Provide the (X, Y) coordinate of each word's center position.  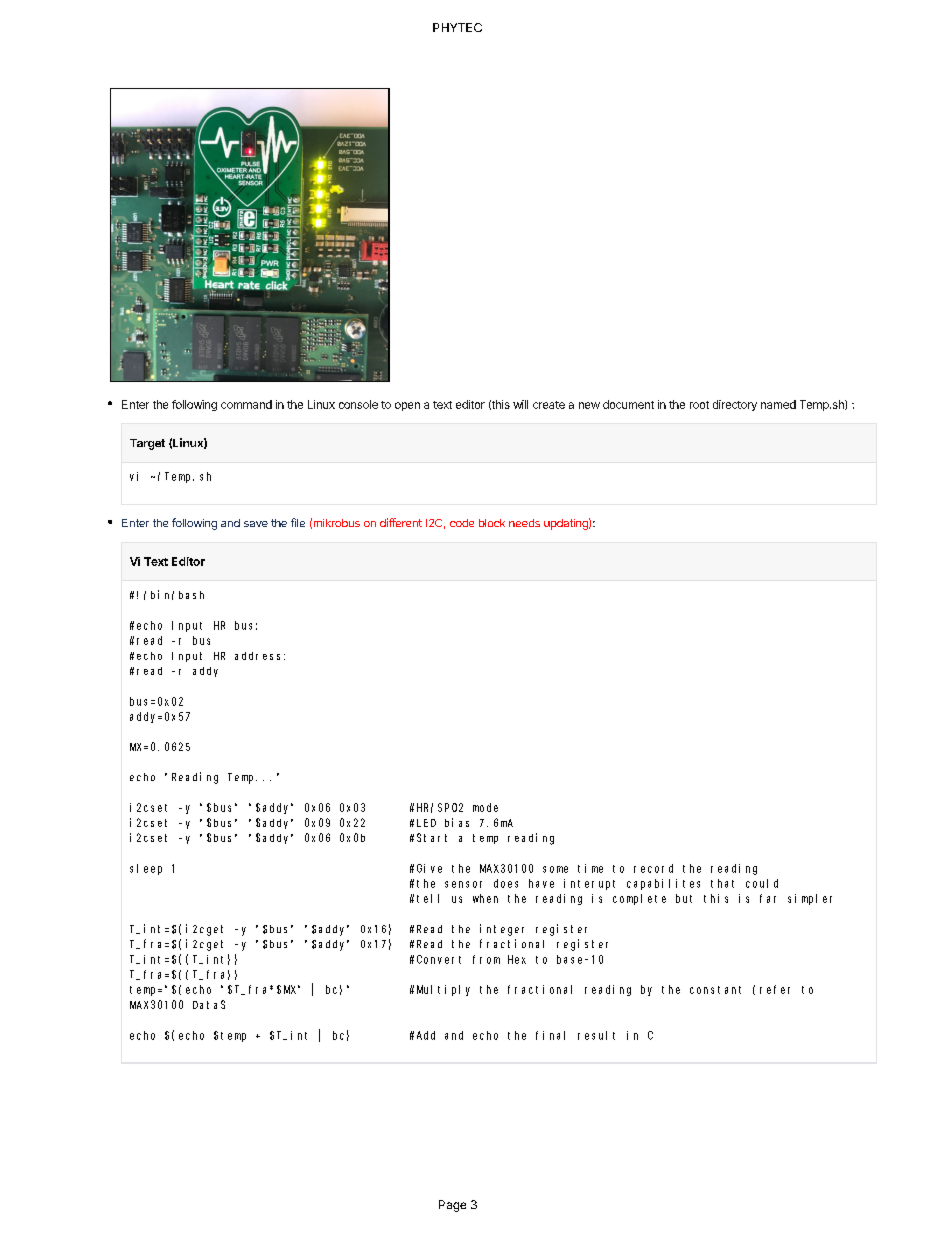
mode (485, 807)
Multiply (443, 990)
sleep (146, 869)
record (653, 868)
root (699, 405)
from (486, 959)
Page (452, 1206)
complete (639, 899)
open (407, 406)
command (246, 404)
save (256, 524)
